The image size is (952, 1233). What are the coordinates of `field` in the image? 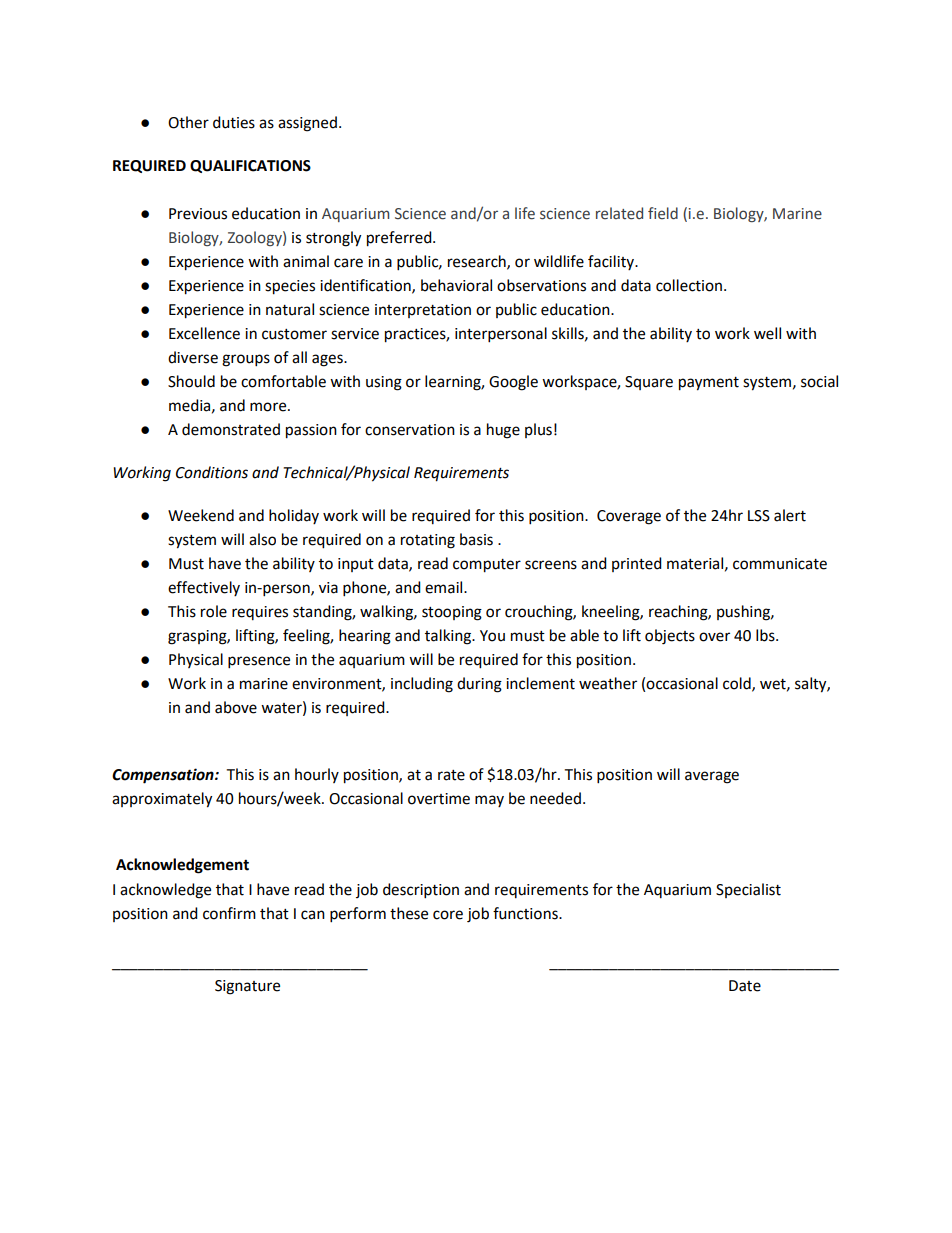 It's located at (663, 213).
